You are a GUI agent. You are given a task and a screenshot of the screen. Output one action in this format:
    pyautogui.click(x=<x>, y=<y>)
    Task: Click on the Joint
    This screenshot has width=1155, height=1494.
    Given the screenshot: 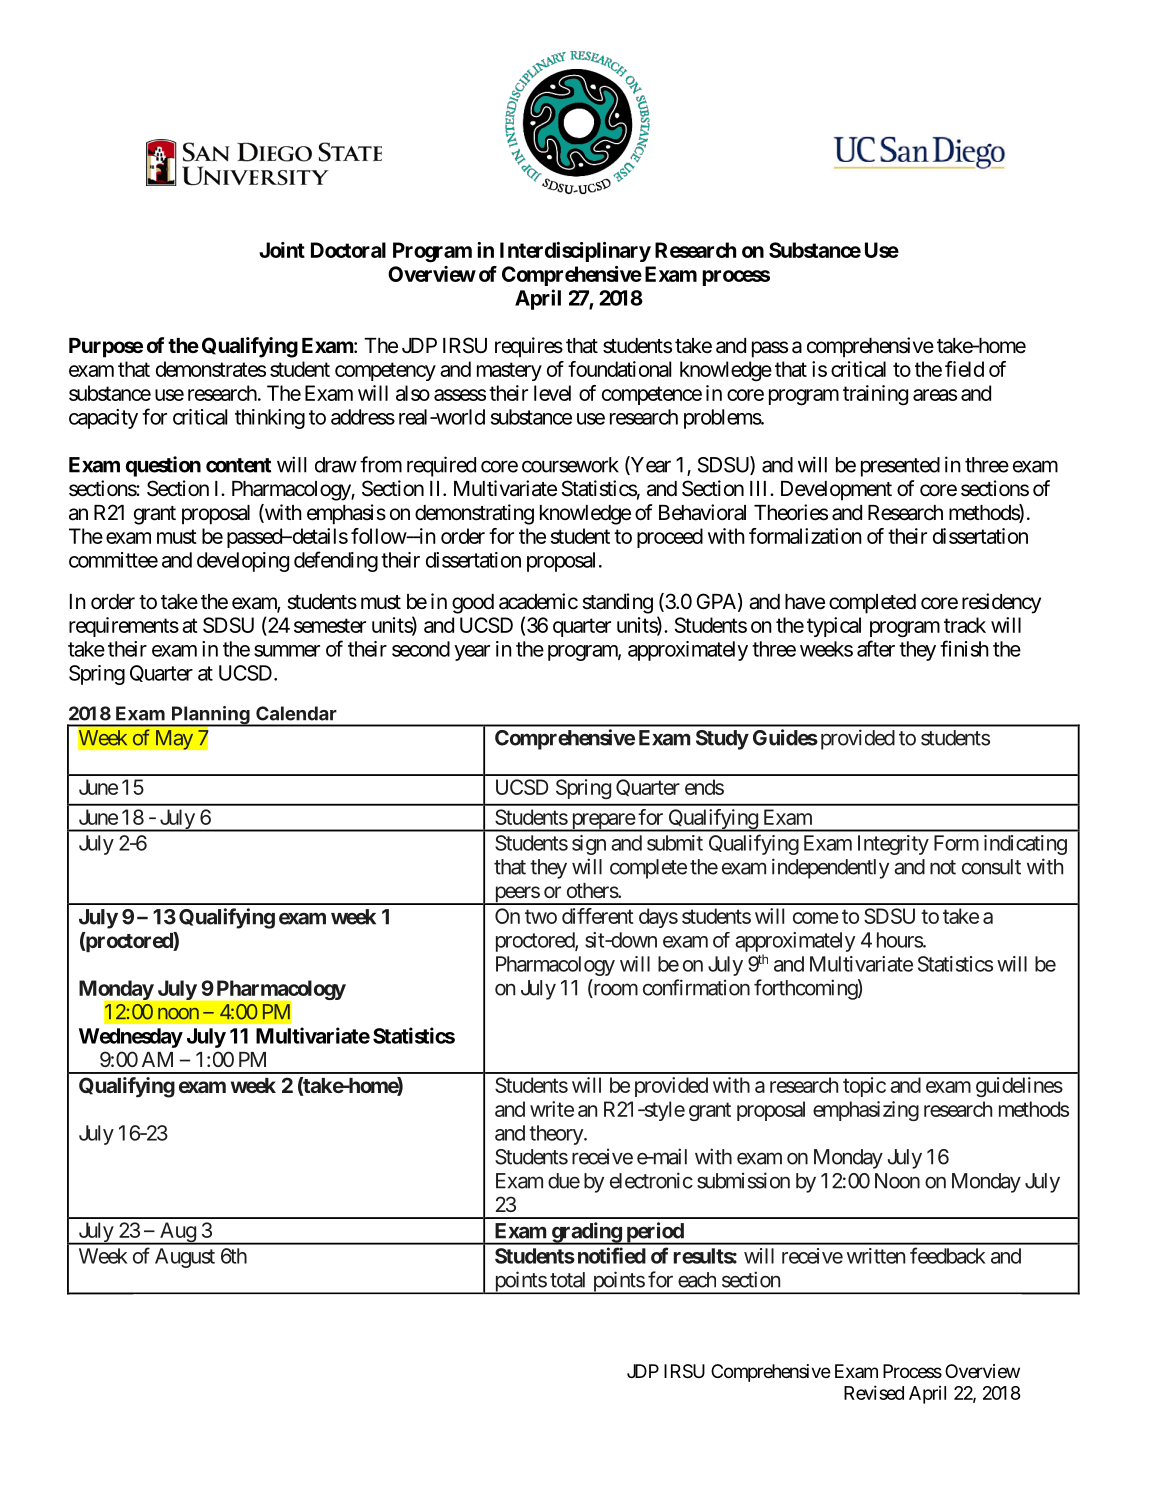 What is the action you would take?
    pyautogui.click(x=282, y=250)
